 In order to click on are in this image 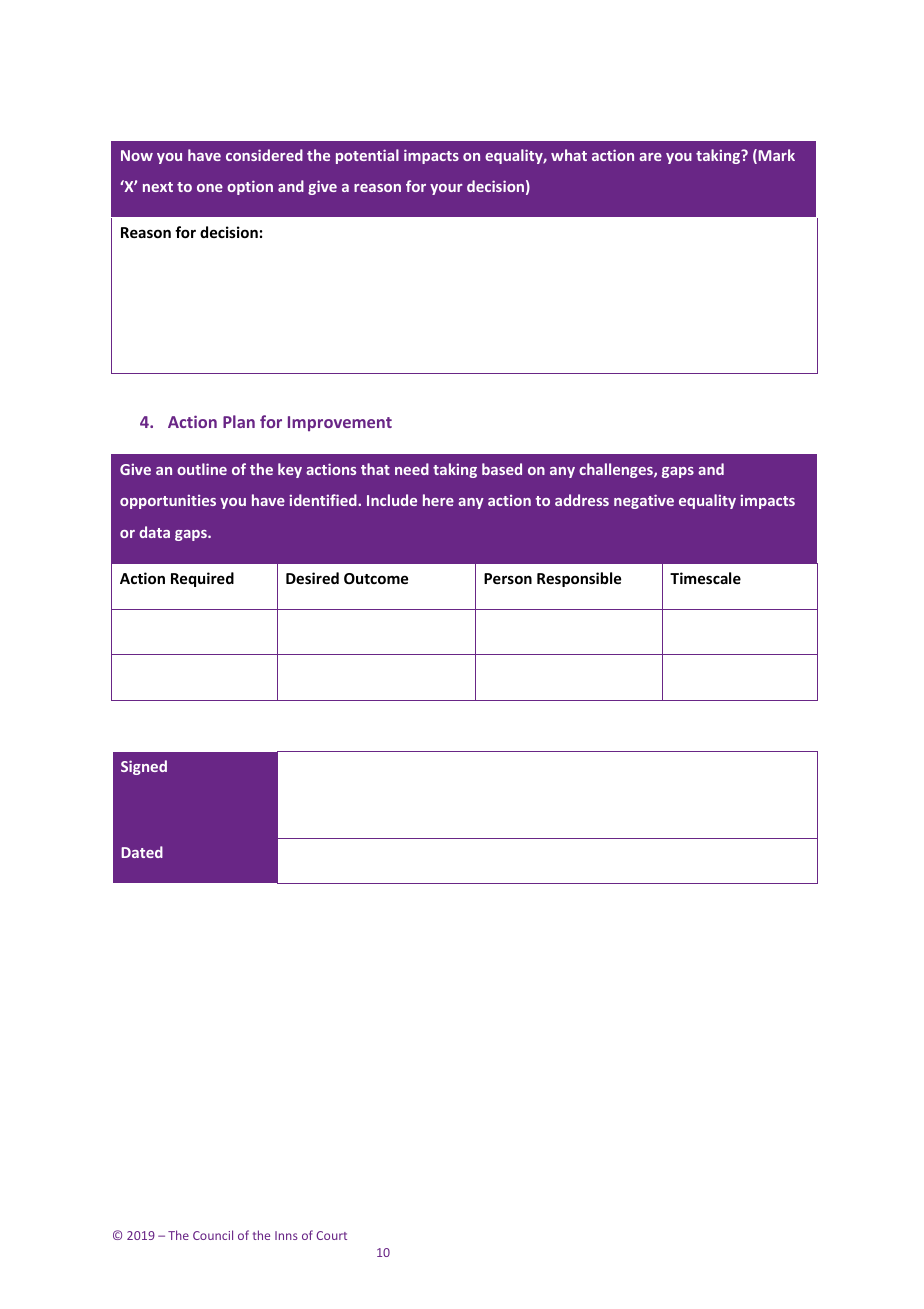, I will do `click(650, 157)`.
